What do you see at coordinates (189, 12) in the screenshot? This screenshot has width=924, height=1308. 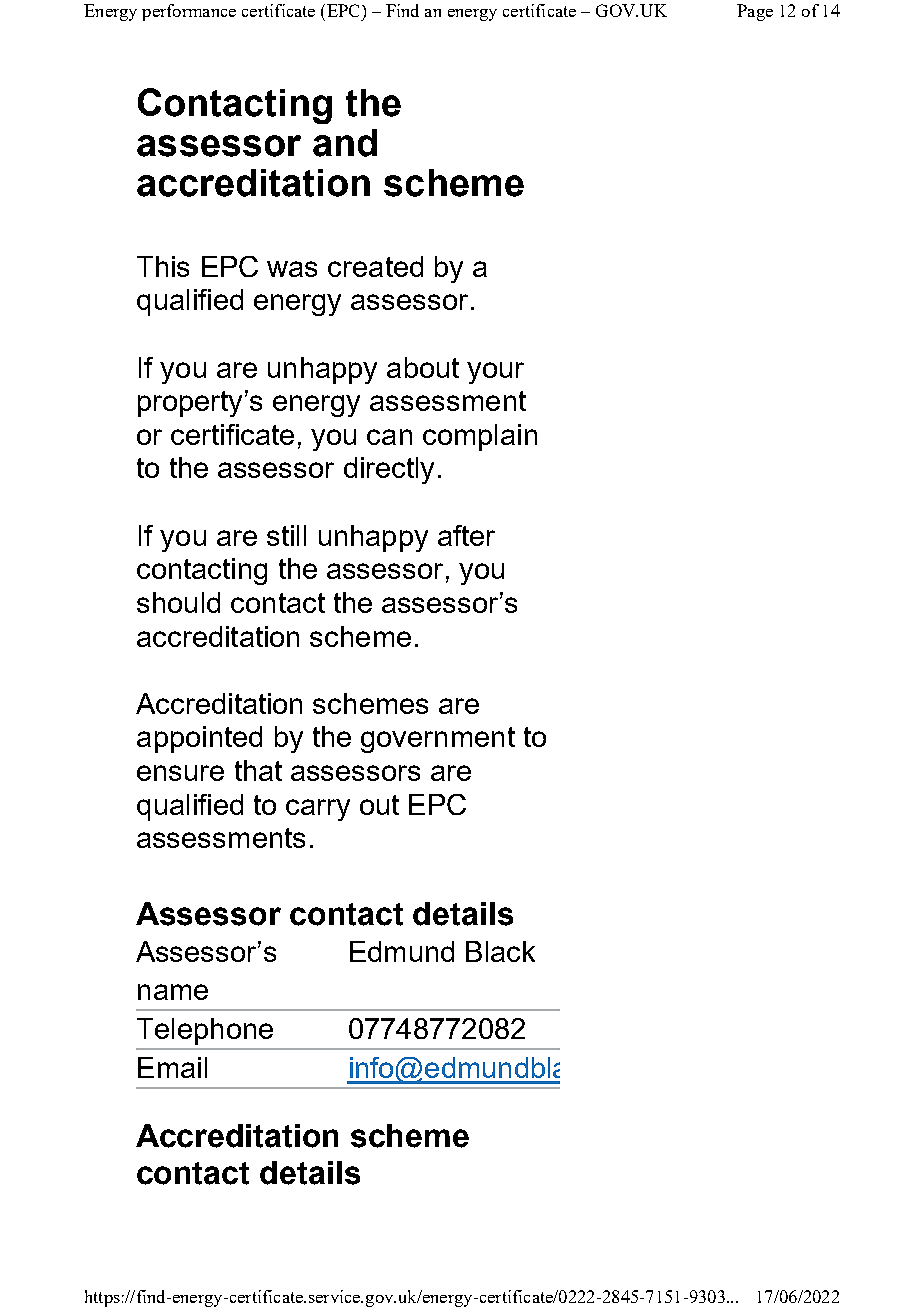 I see `performance` at bounding box center [189, 12].
